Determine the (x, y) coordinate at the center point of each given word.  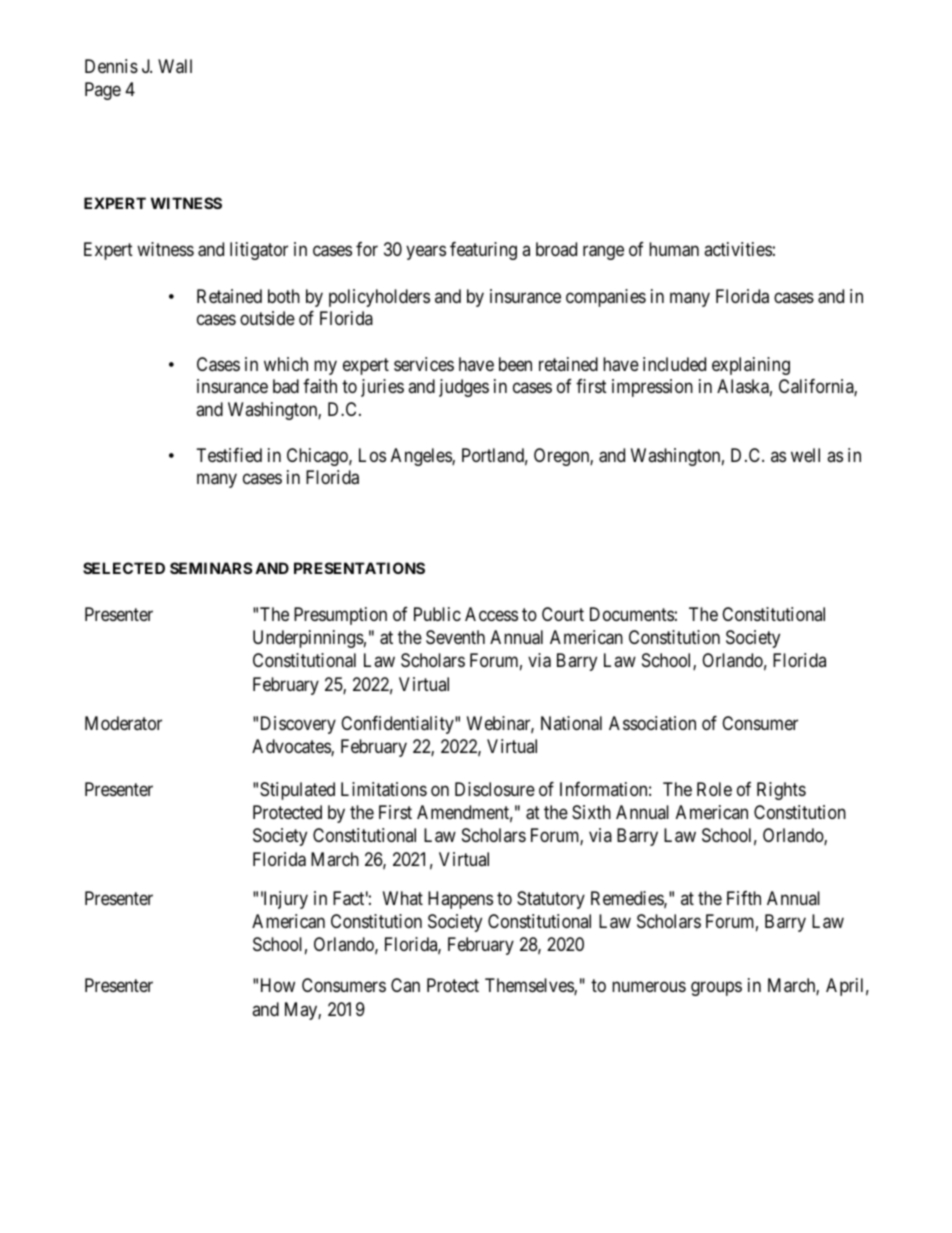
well (805, 455)
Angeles (422, 457)
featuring (483, 251)
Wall (175, 66)
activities (738, 249)
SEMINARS (211, 568)
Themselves (530, 986)
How (278, 985)
